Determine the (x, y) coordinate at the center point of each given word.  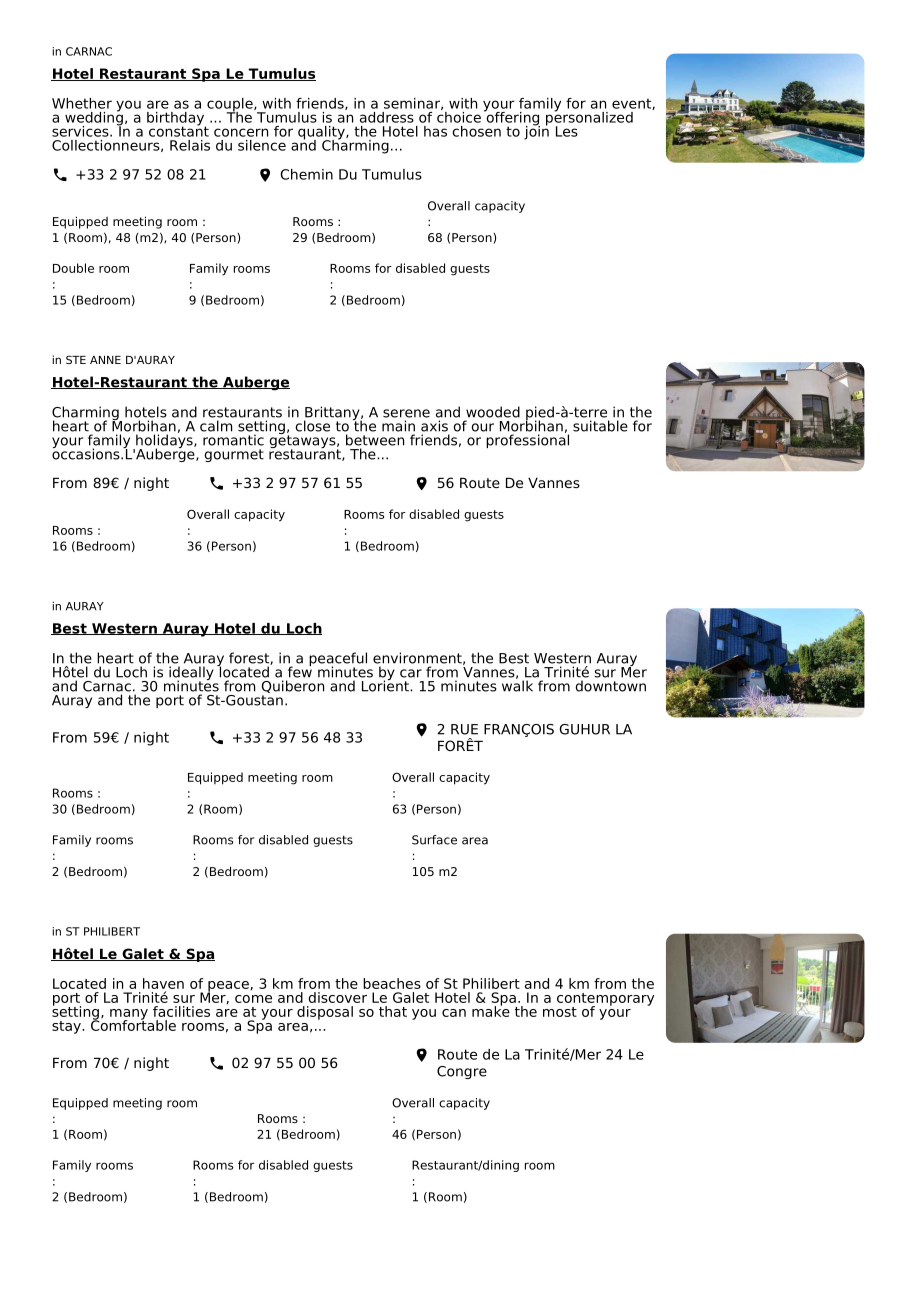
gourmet (234, 455)
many (129, 1015)
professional (527, 440)
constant (179, 130)
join (536, 131)
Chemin (306, 174)
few (300, 671)
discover (338, 997)
